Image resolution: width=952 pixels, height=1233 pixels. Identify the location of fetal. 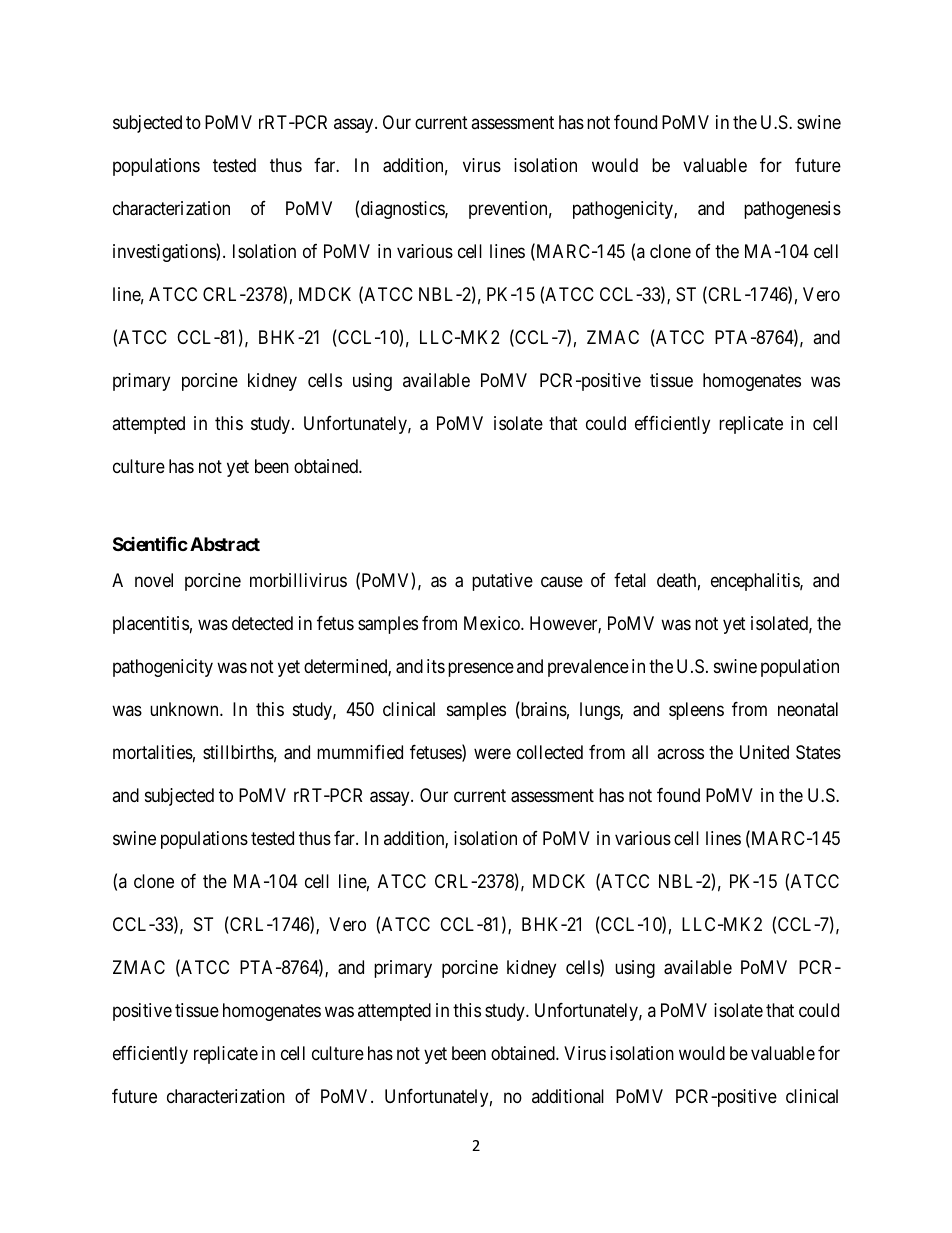
(630, 580).
